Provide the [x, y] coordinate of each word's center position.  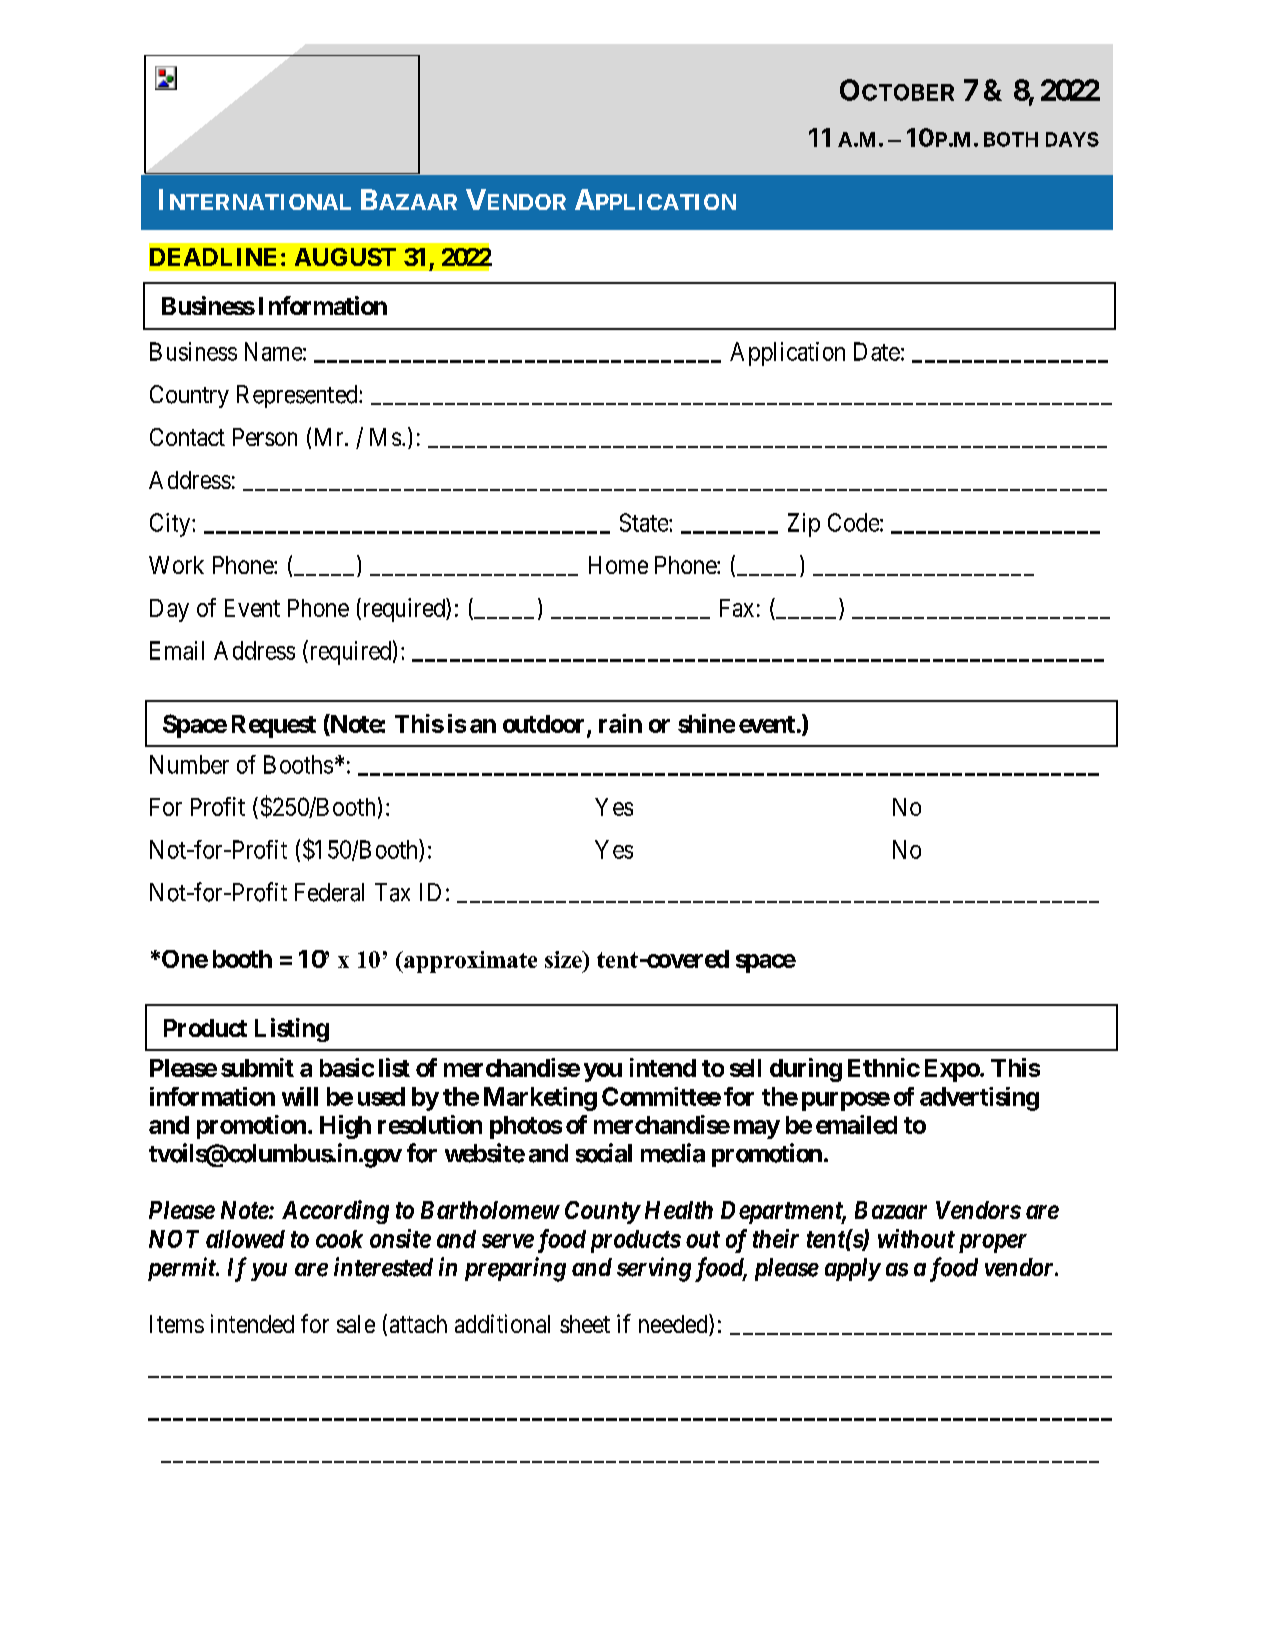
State [645, 522]
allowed [245, 1239]
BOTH [1011, 139]
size [564, 959]
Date [877, 351]
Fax [737, 608]
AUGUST [345, 257]
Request [274, 726]
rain [620, 723]
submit [257, 1067]
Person [265, 437]
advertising [979, 1099]
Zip [804, 525]
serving [654, 1269]
